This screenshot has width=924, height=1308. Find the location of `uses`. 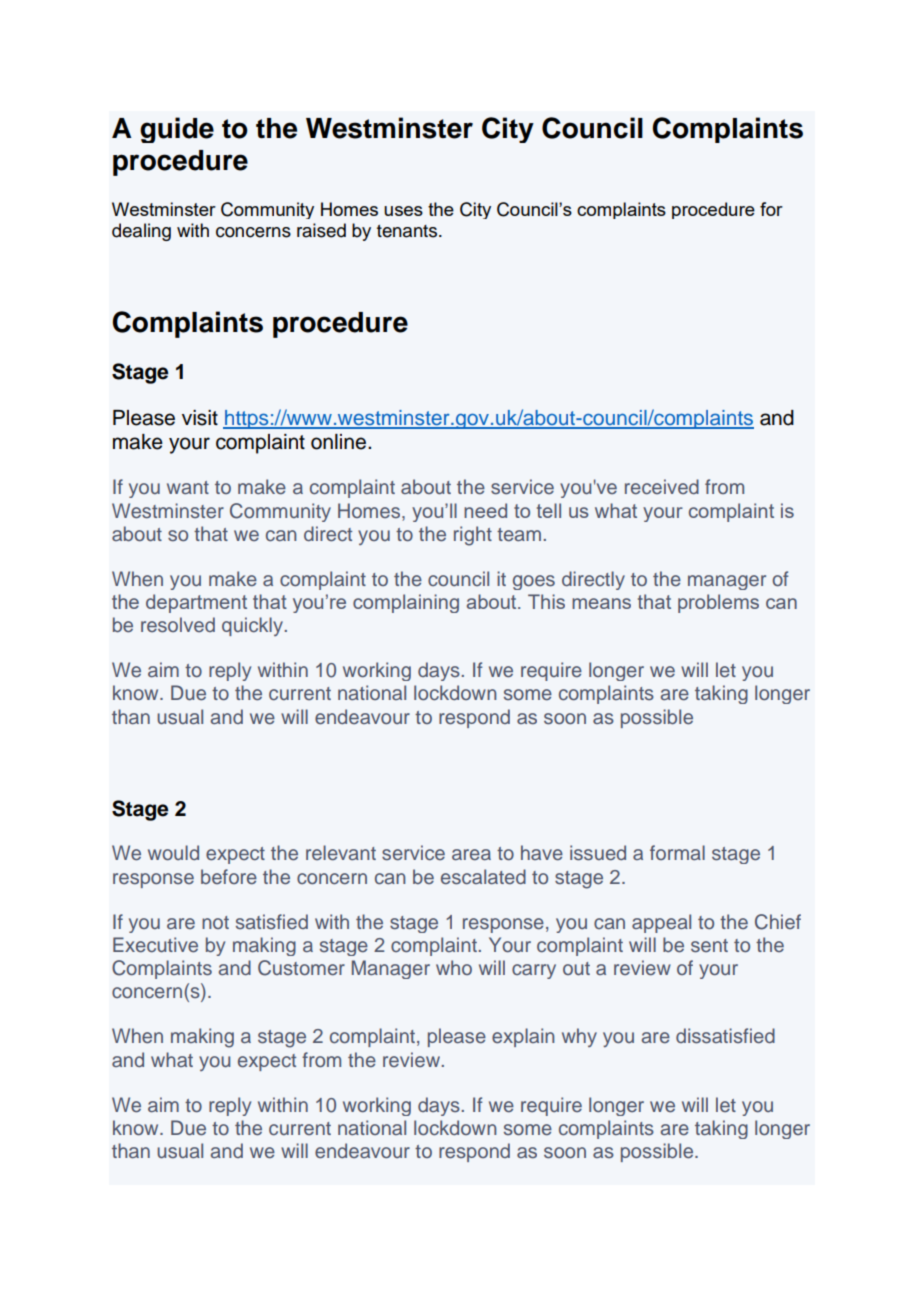

uses is located at coordinates (403, 211).
